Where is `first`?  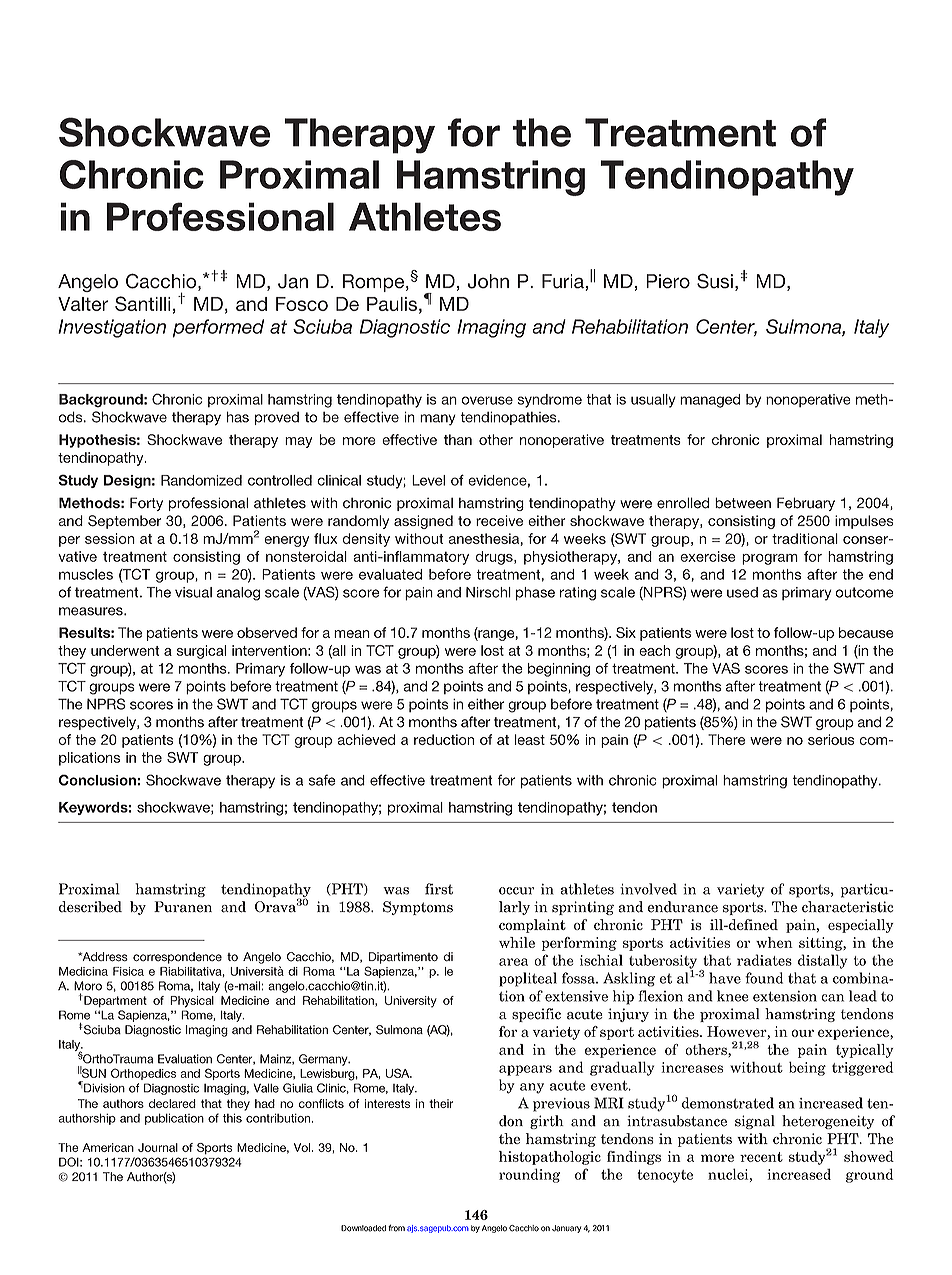
first is located at coordinates (439, 889).
